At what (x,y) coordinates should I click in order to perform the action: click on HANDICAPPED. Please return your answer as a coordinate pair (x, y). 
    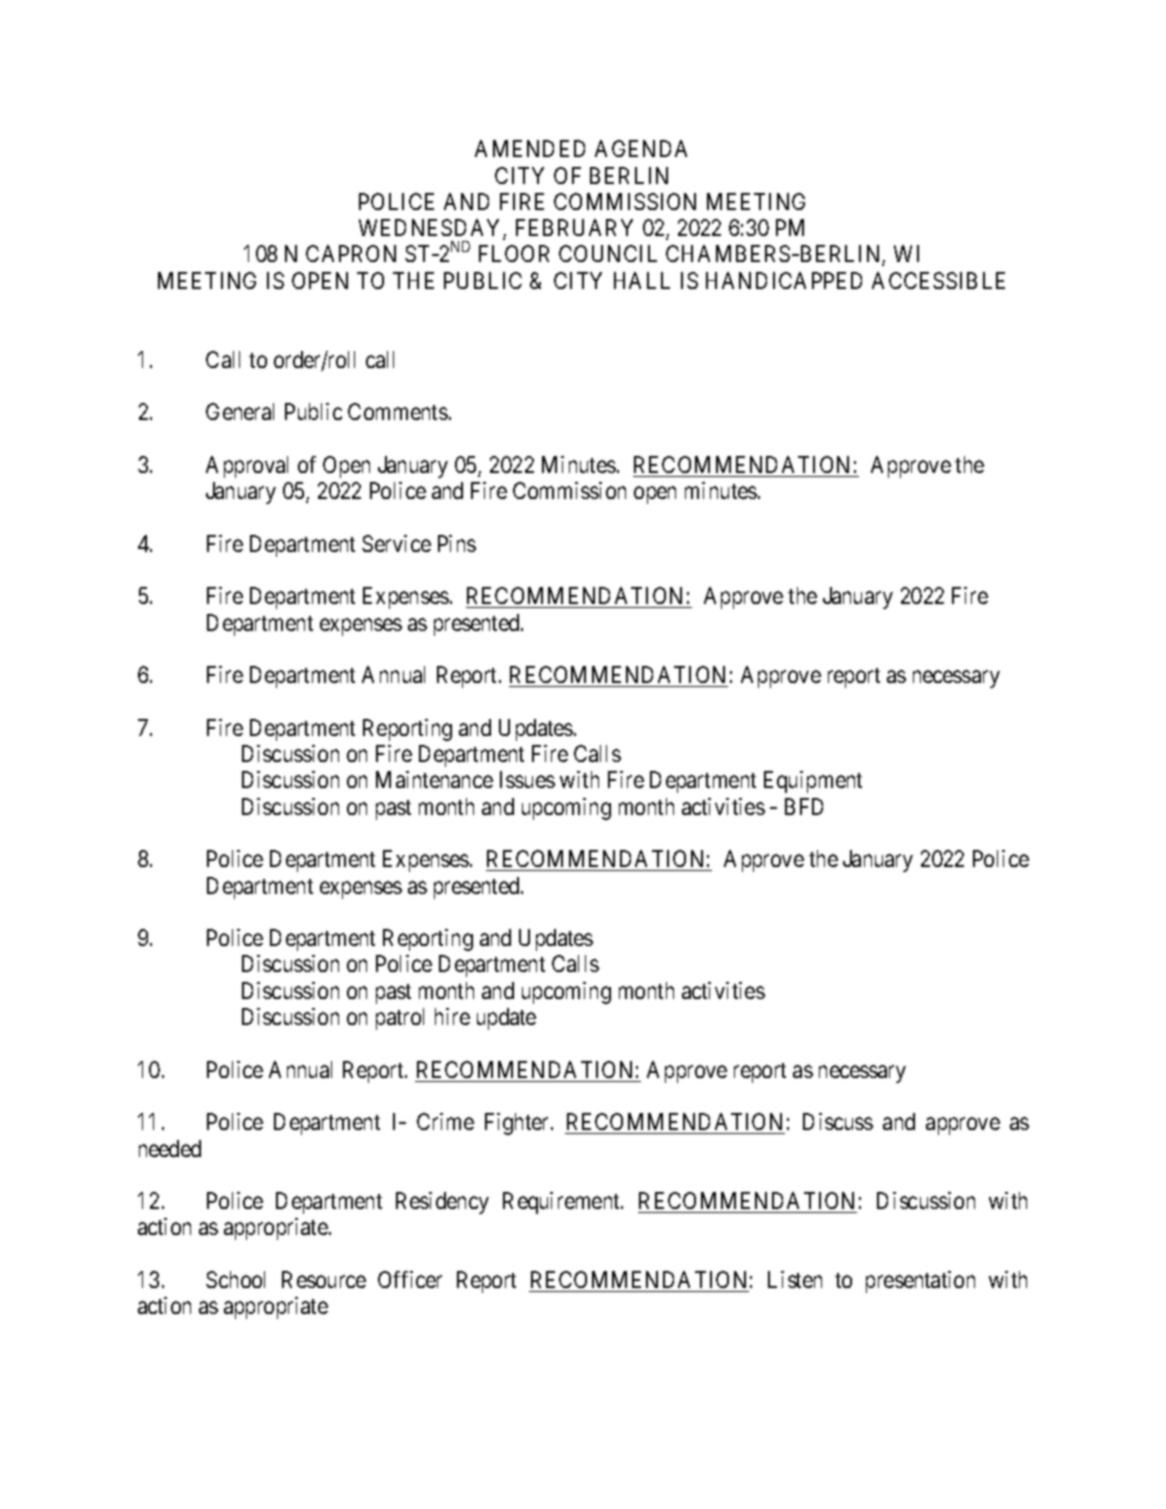
    Looking at the image, I should click on (784, 280).
